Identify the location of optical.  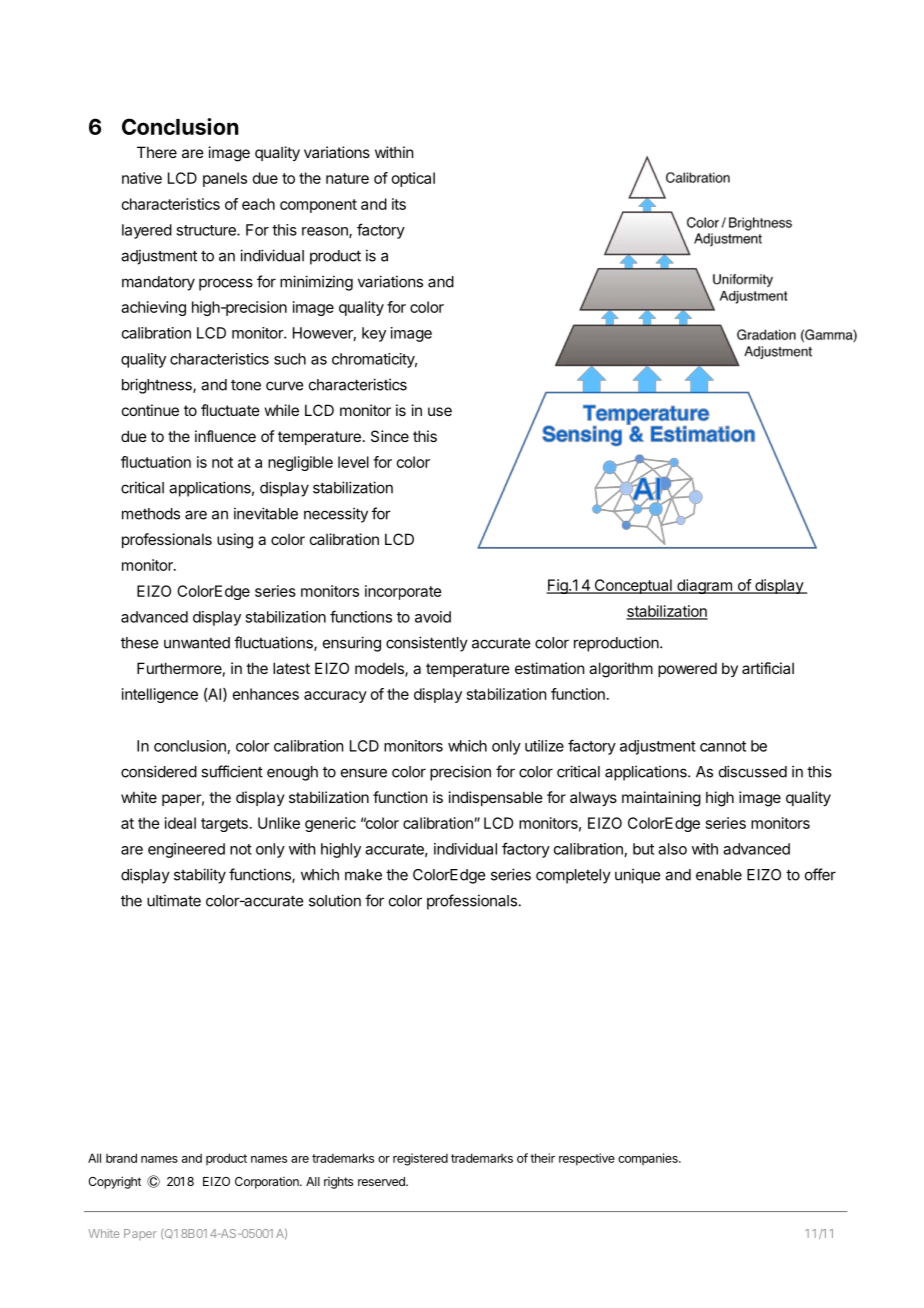
(413, 179).
